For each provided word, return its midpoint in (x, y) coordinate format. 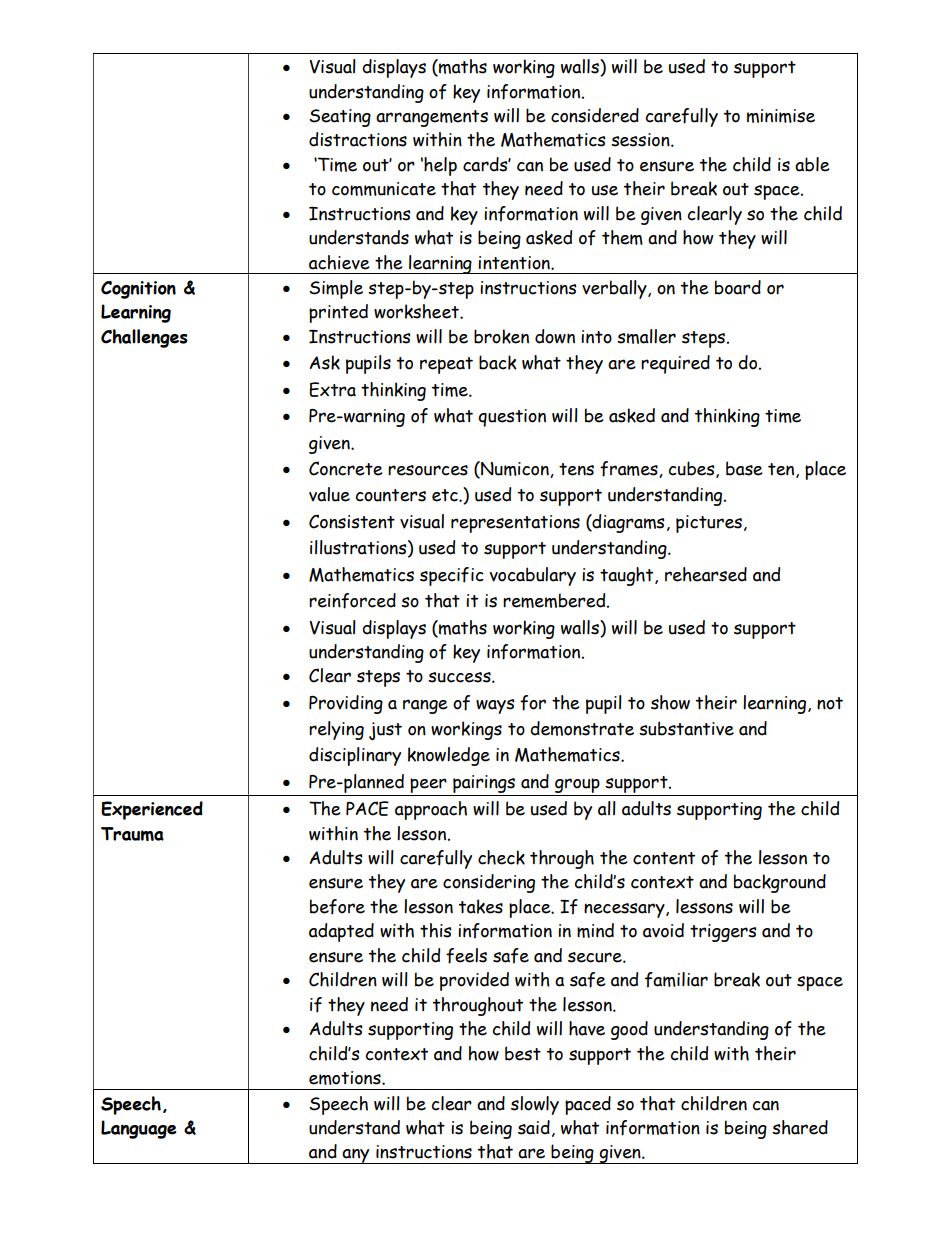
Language (138, 1129)
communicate (384, 189)
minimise (781, 116)
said (534, 1127)
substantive (686, 728)
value (329, 494)
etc (446, 495)
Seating (340, 118)
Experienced (152, 810)
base (744, 468)
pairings (484, 784)
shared (800, 1127)
